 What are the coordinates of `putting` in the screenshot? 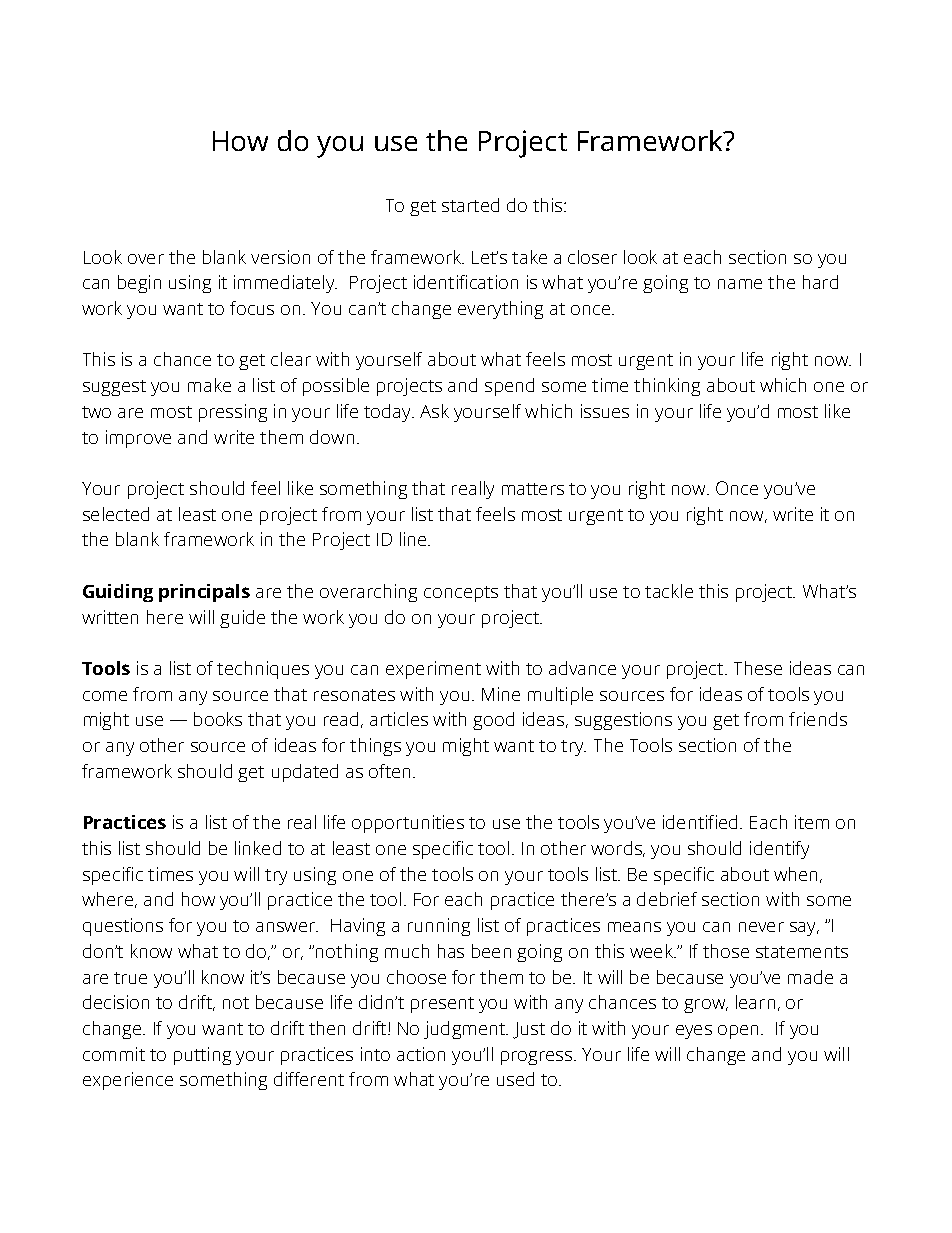 It's located at (202, 1056).
